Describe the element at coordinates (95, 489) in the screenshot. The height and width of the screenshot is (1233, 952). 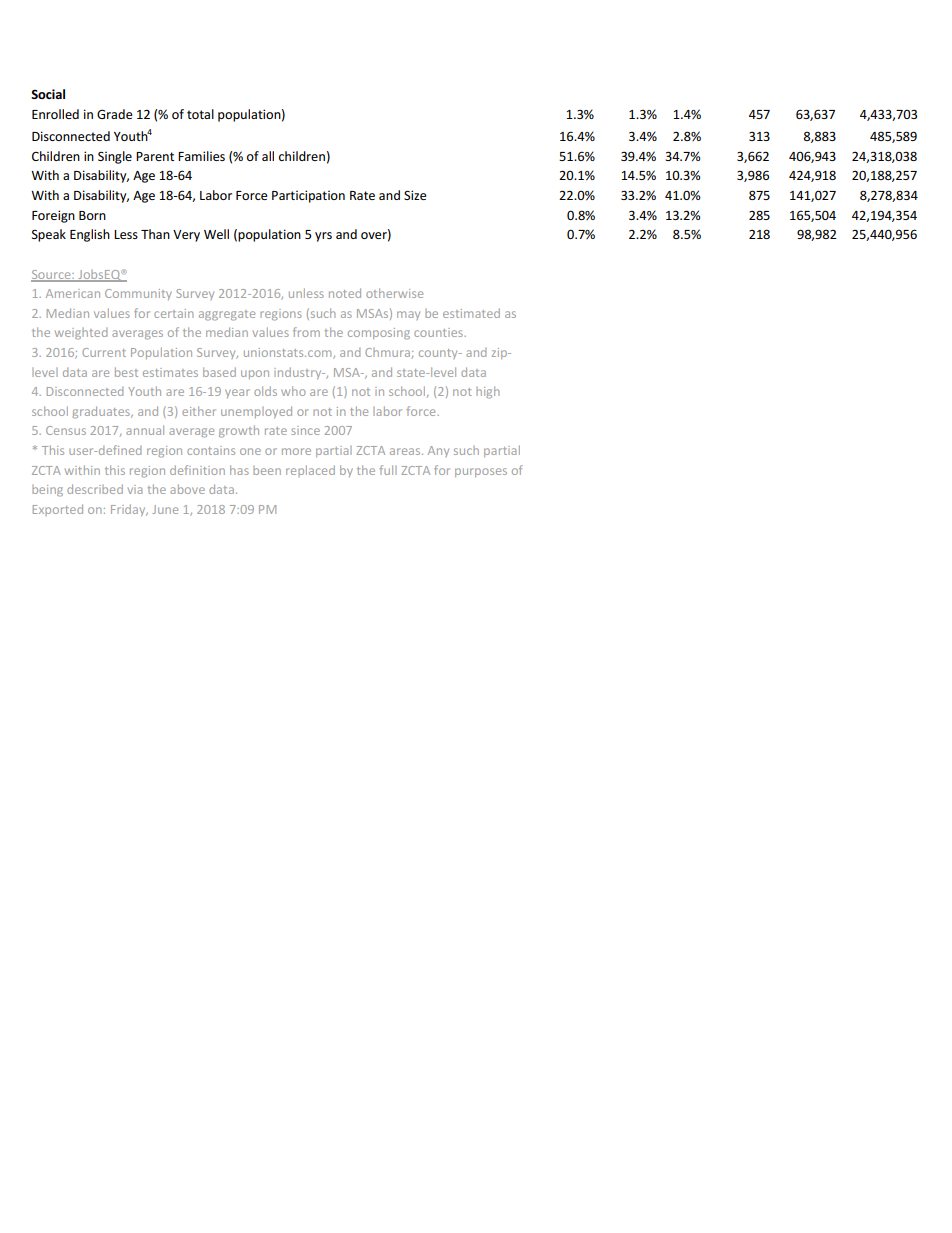
I see `described` at that location.
